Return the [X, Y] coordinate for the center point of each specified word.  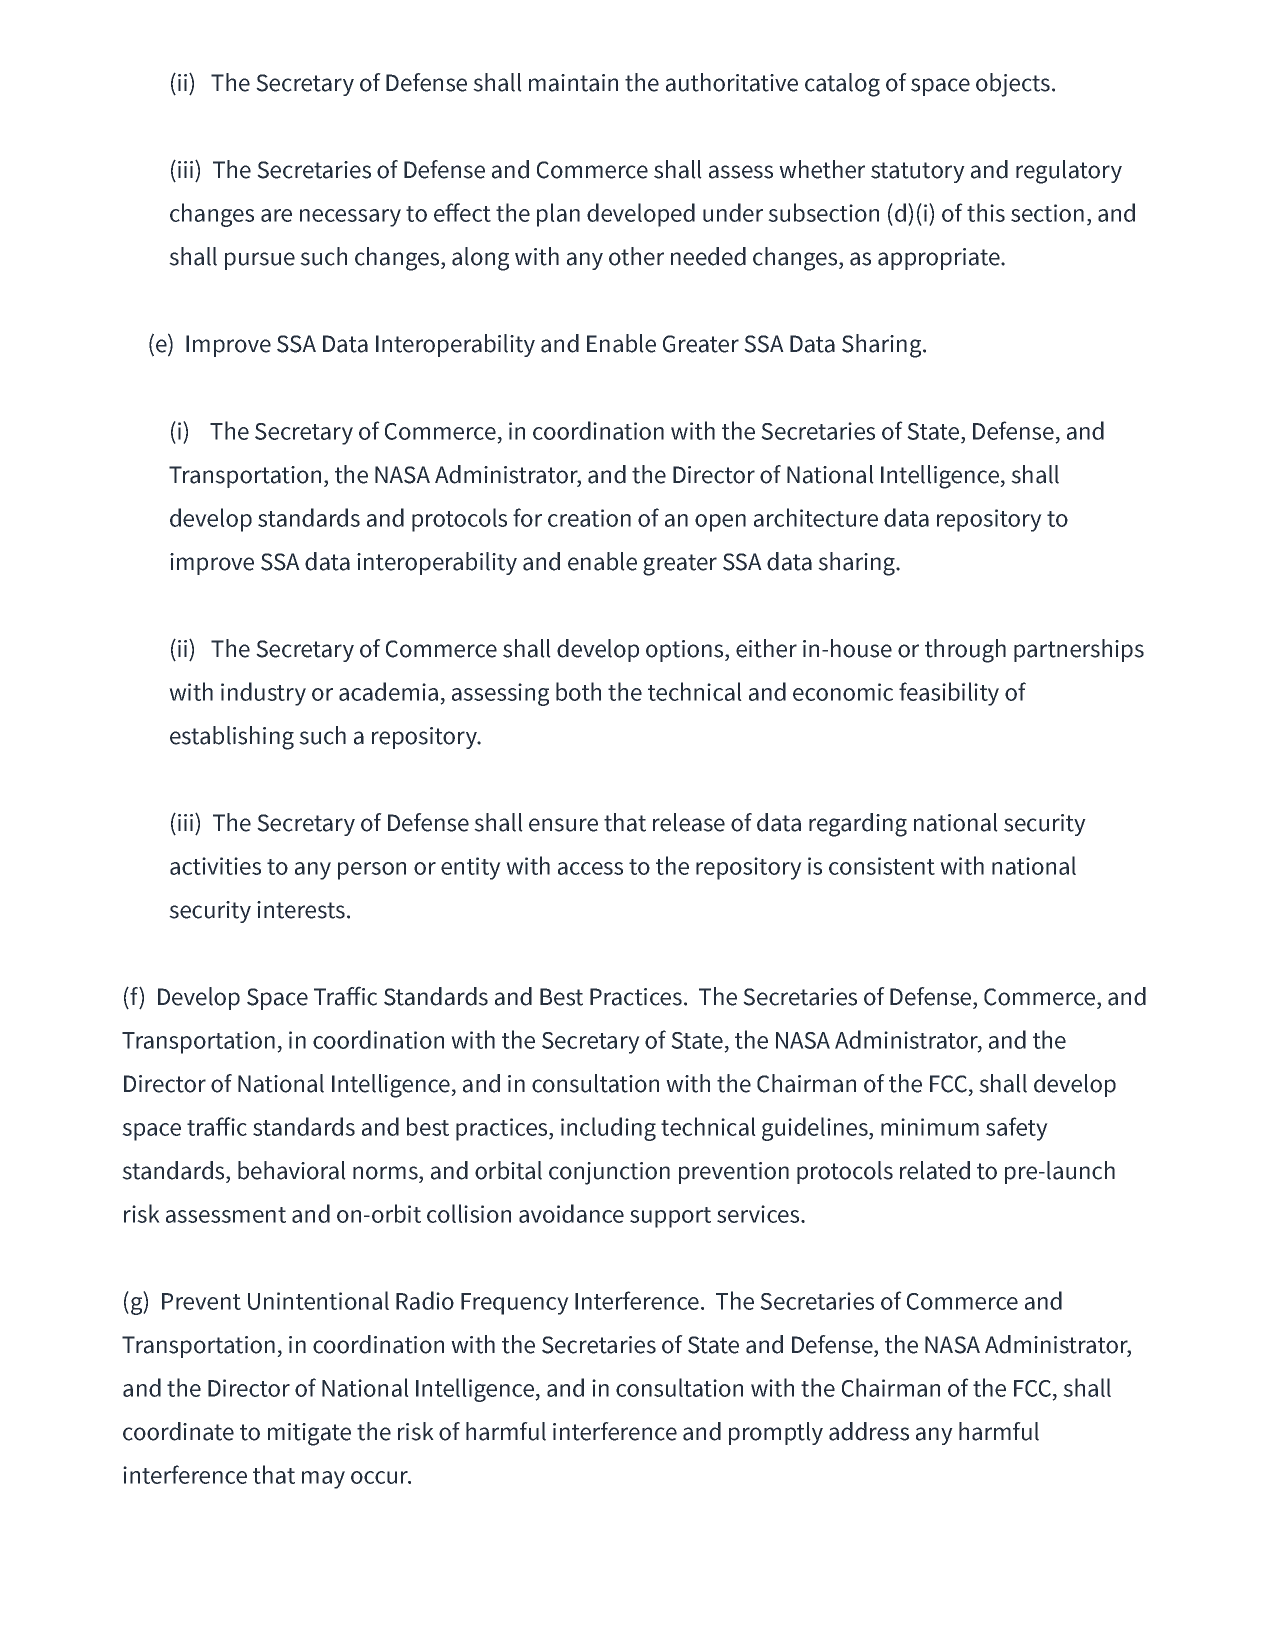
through [965, 651]
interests [301, 910]
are [276, 215]
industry [263, 694]
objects [1013, 85]
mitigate [309, 1434]
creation [589, 518]
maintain [573, 83]
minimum [930, 1127]
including [608, 1129]
